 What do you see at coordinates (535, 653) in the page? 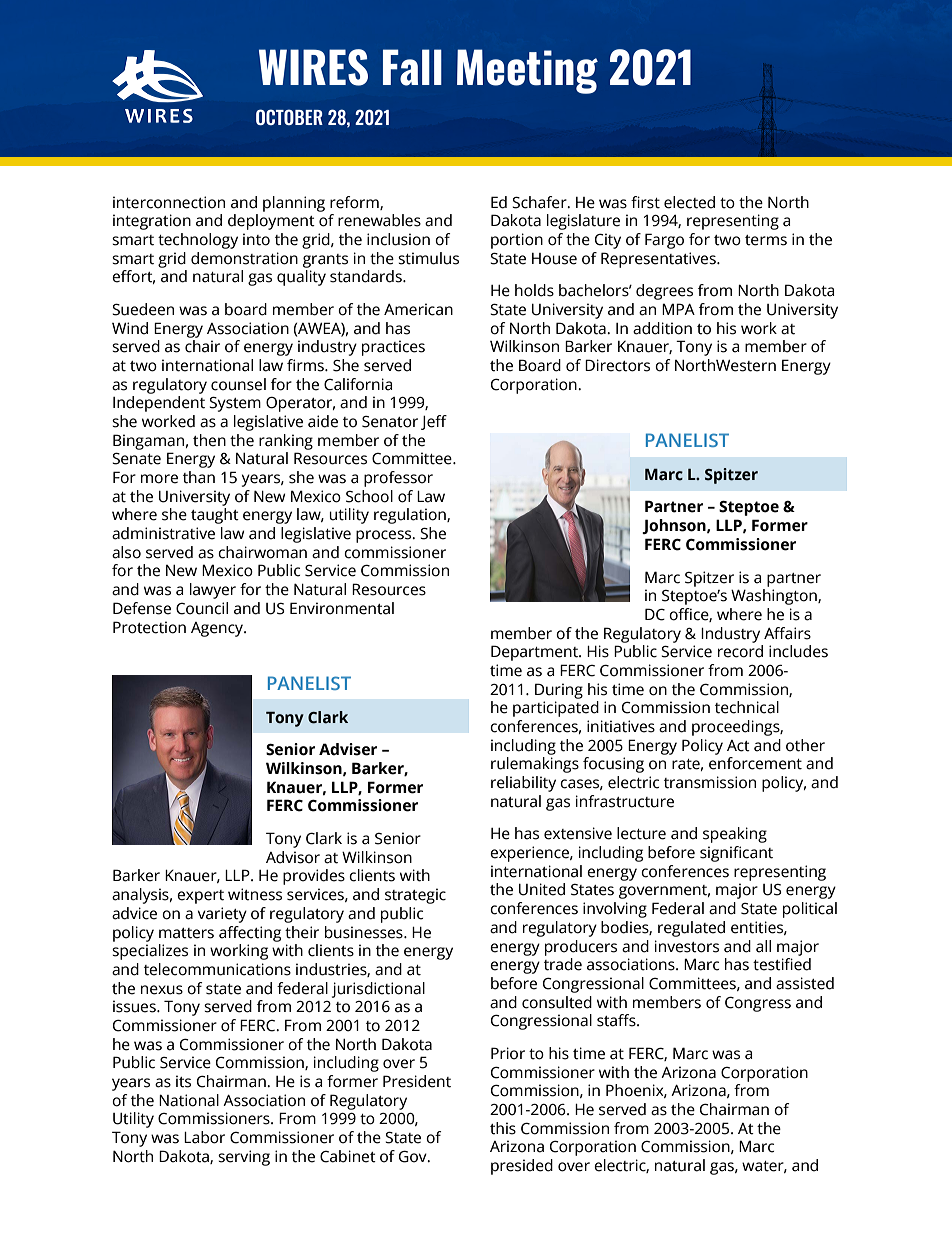
I see `Department` at bounding box center [535, 653].
